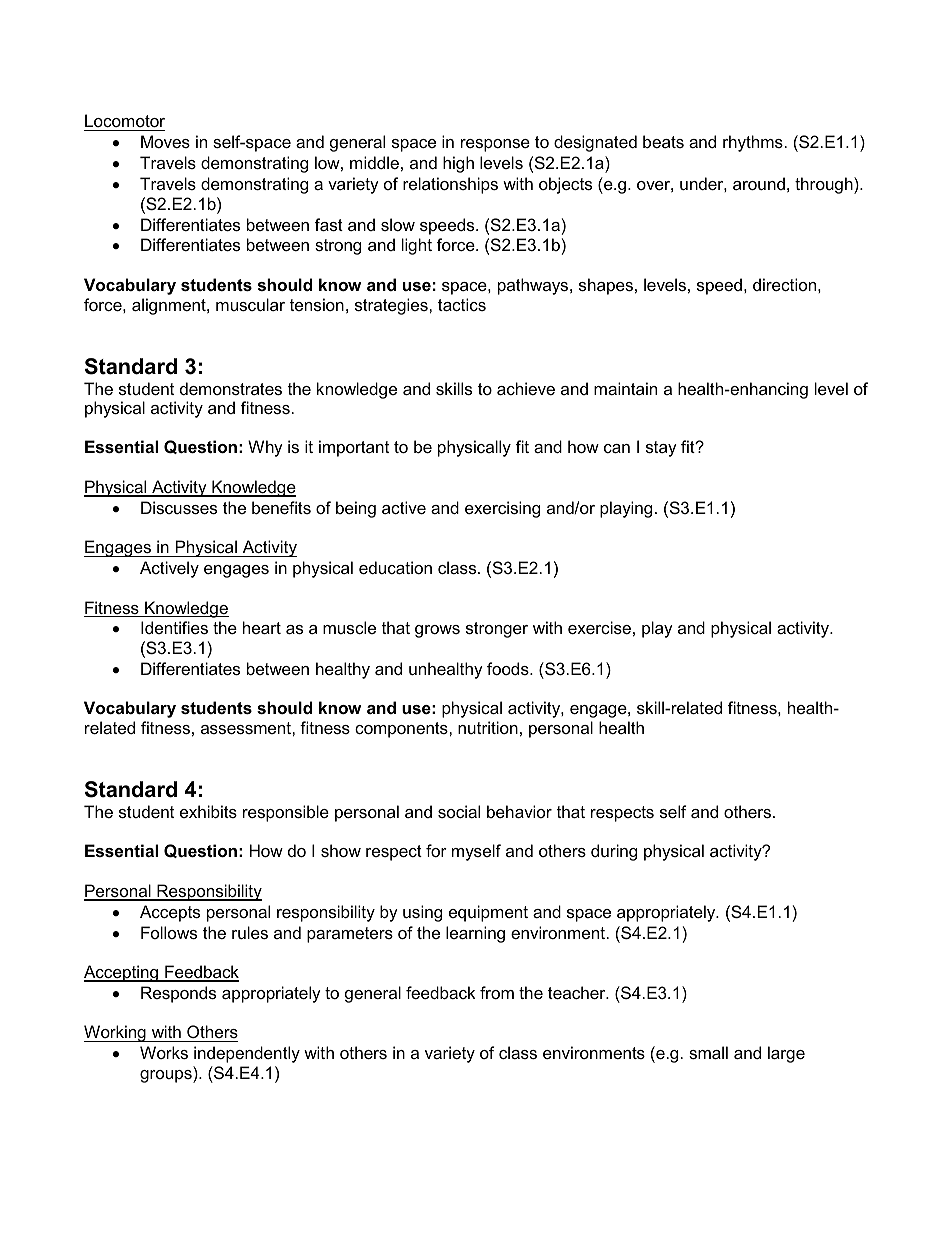 This screenshot has width=952, height=1233. I want to click on maintain, so click(625, 388).
